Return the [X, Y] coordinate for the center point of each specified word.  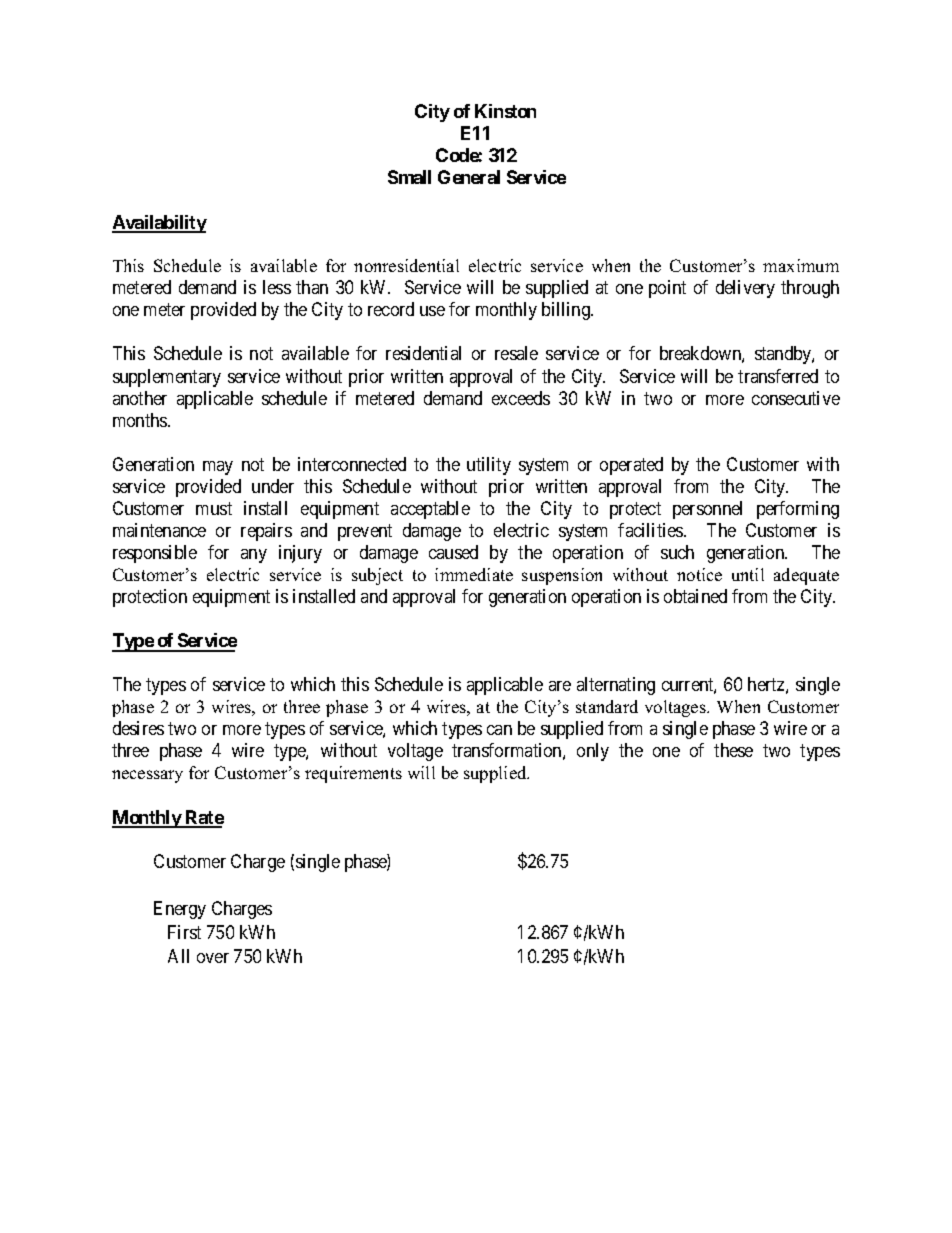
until [748, 574]
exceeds [521, 398]
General [469, 177]
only [593, 752]
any [254, 556]
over [213, 958]
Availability [159, 224]
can [499, 730]
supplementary [167, 378]
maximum [801, 265]
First [184, 932]
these [733, 750]
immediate [474, 574]
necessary [147, 776]
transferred [778, 376]
